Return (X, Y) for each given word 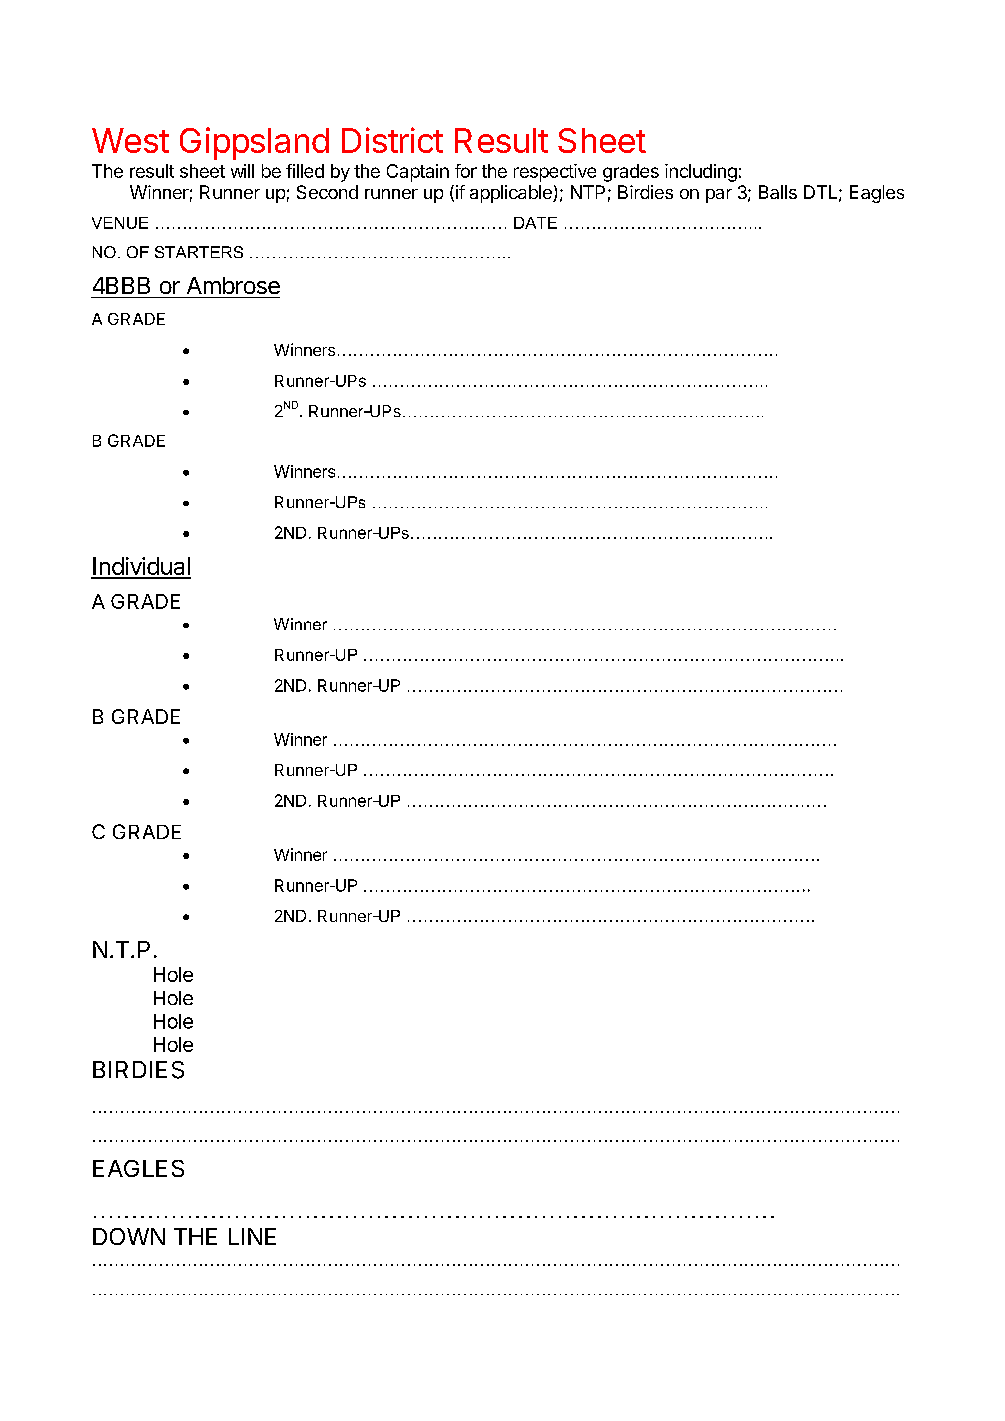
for (466, 171)
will (242, 171)
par (719, 196)
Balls (778, 192)
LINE (252, 1236)
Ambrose (233, 285)
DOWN (129, 1236)
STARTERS (199, 252)
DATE (535, 223)
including (701, 173)
